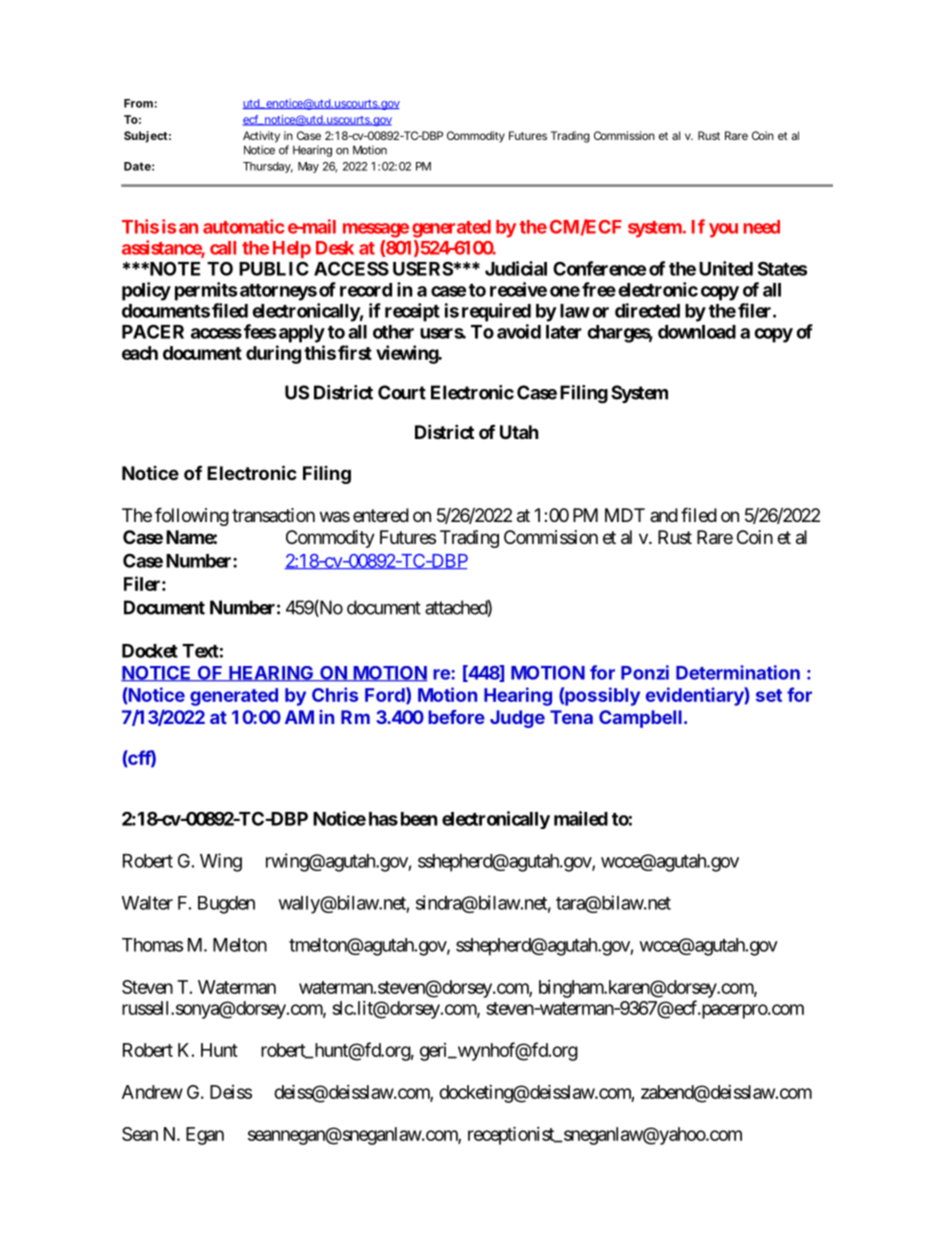  What do you see at coordinates (456, 717) in the screenshot?
I see `before` at bounding box center [456, 717].
